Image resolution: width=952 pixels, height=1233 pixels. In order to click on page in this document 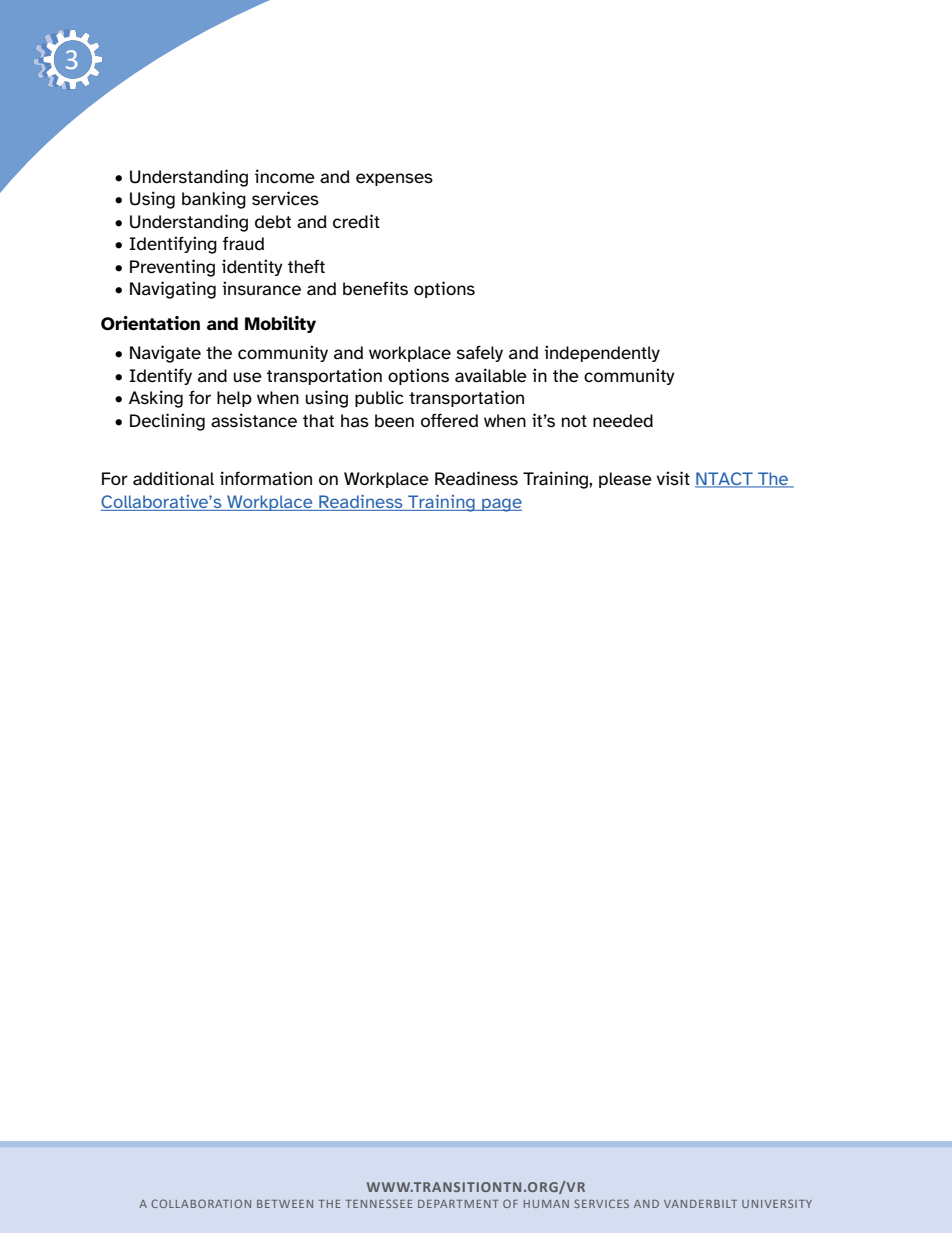, I will do `click(501, 505)`.
